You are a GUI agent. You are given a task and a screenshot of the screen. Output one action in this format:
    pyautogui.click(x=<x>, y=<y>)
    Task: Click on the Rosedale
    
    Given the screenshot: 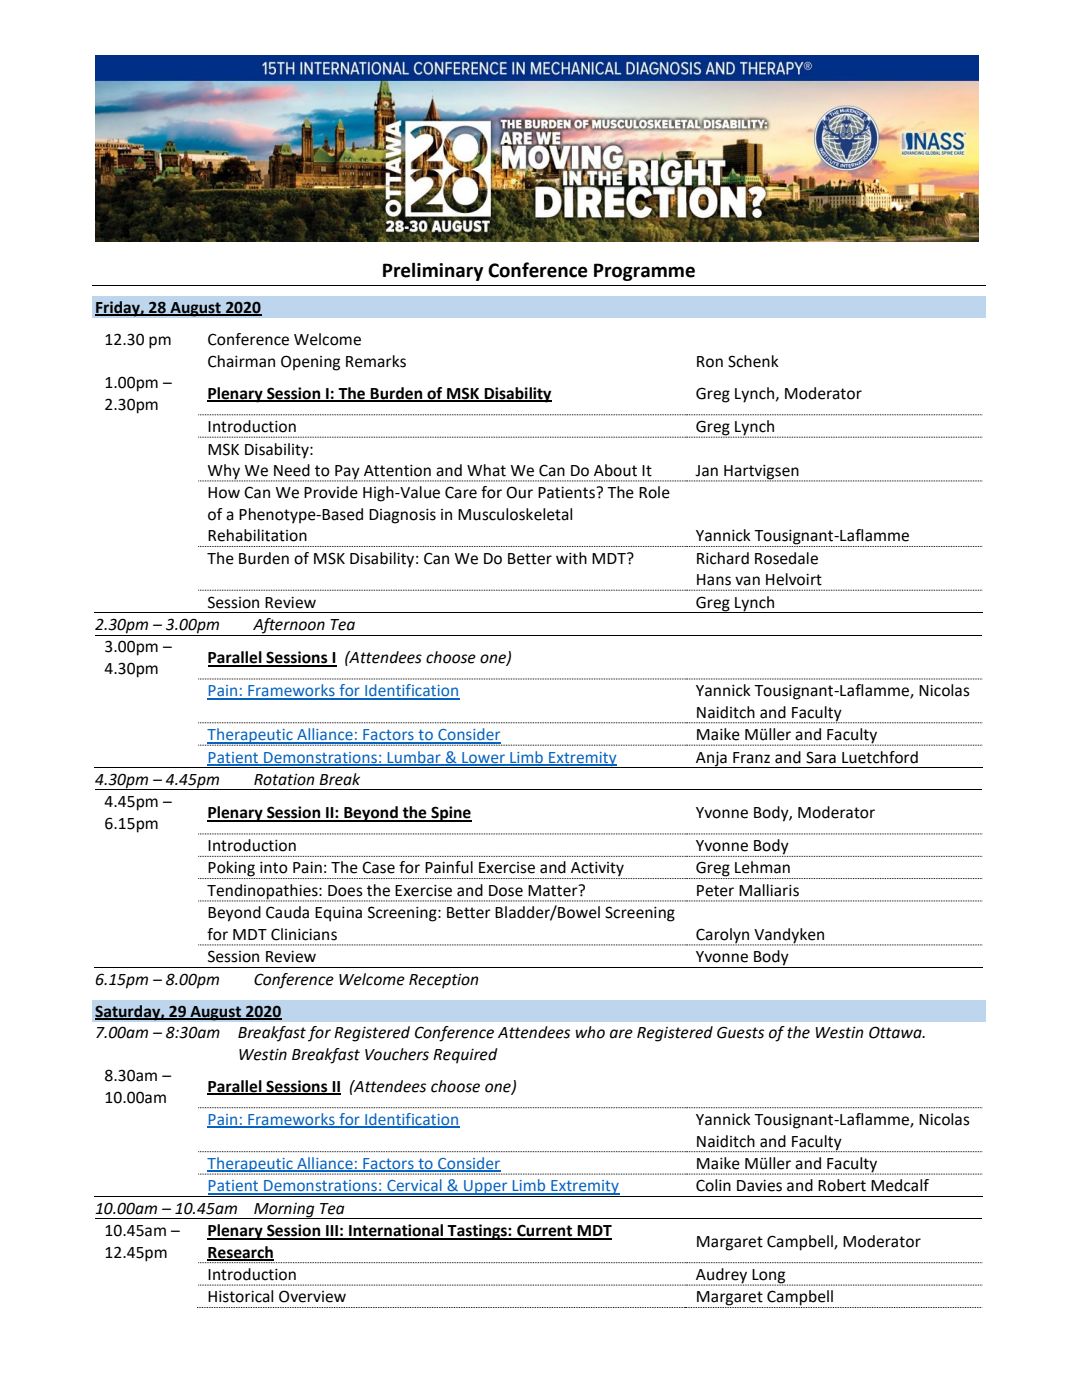 What is the action you would take?
    pyautogui.click(x=786, y=558)
